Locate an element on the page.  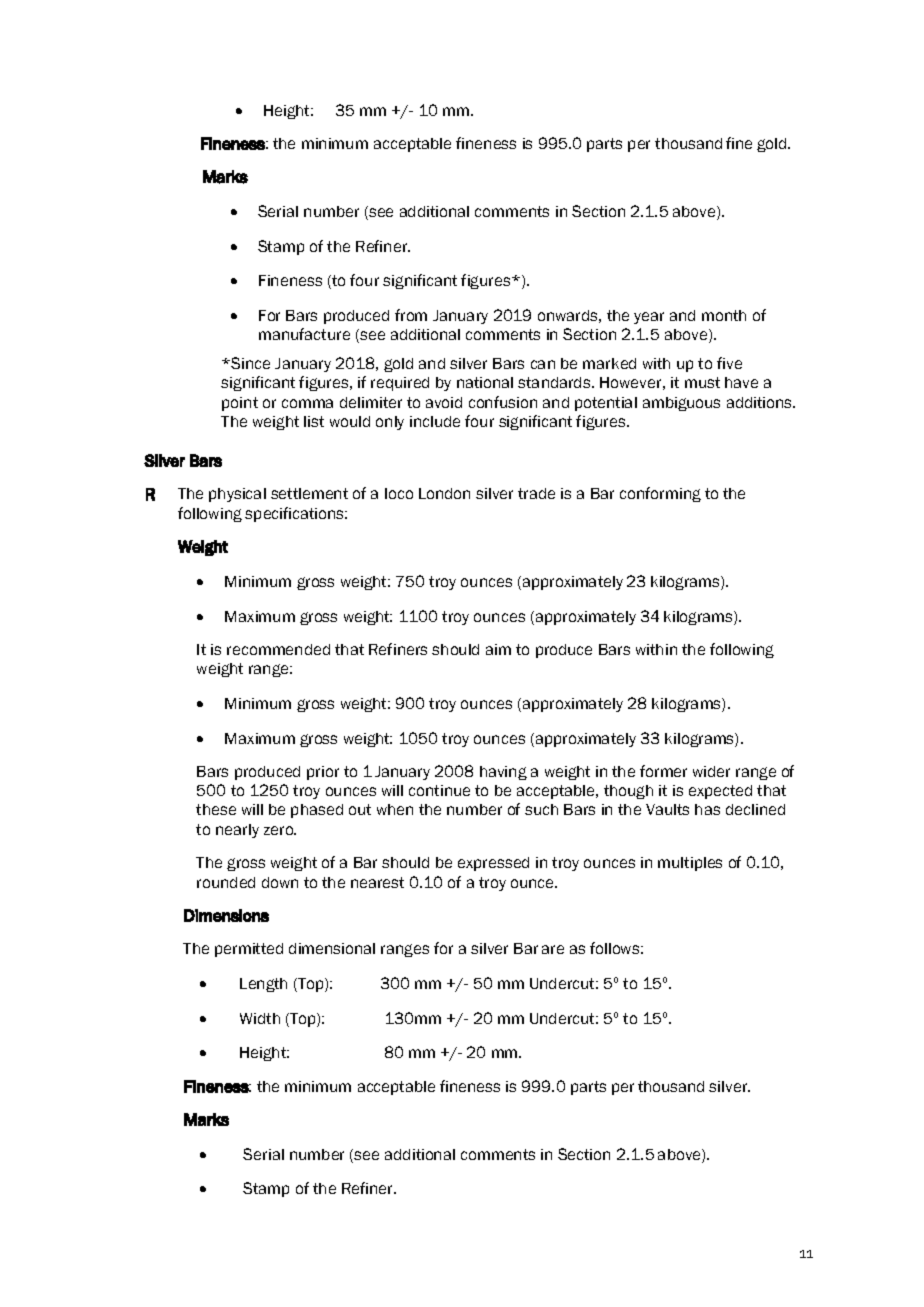
month is located at coordinates (724, 315).
